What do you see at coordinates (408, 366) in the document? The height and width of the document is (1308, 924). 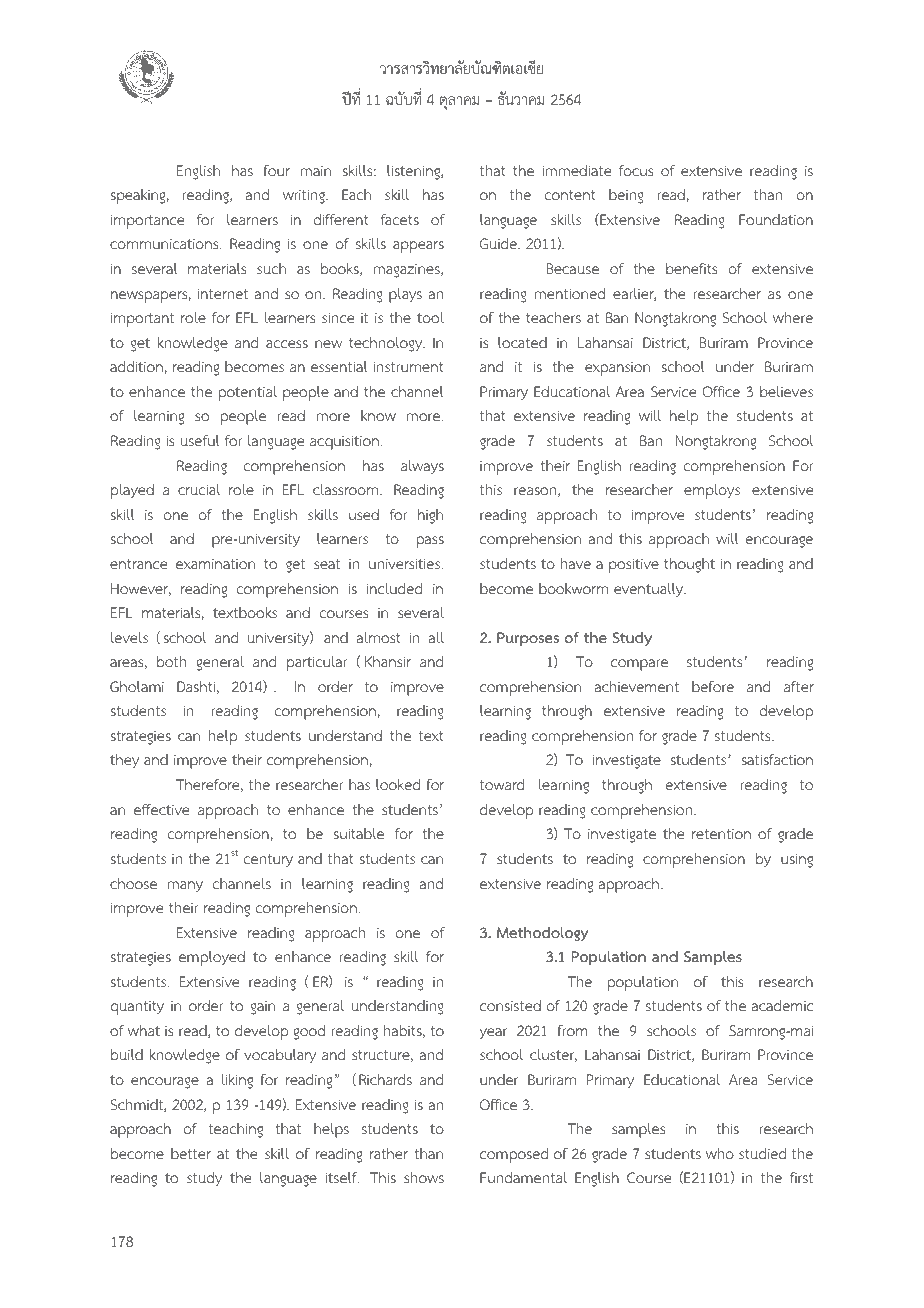 I see `instrument` at bounding box center [408, 366].
